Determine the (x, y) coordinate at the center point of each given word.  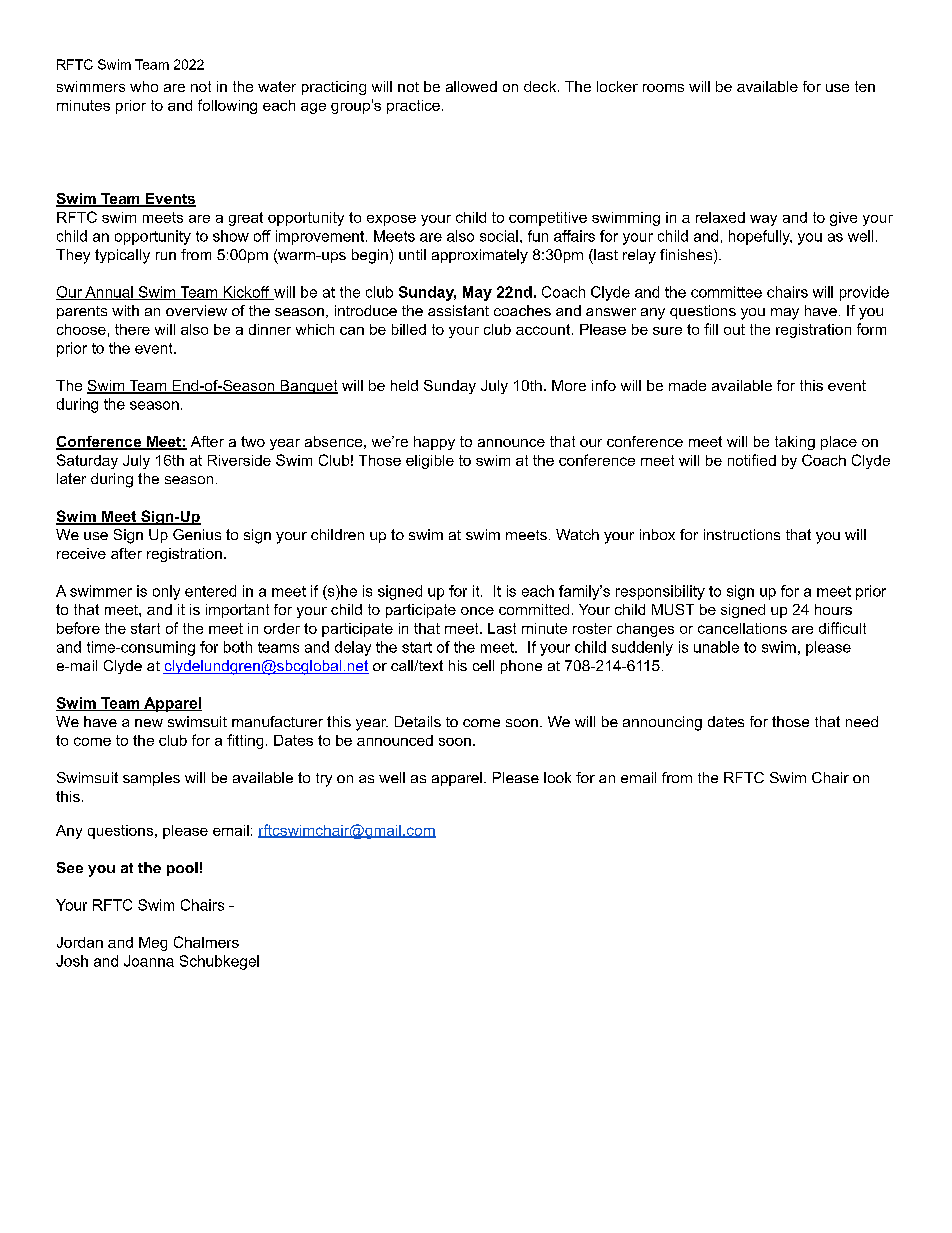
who (144, 86)
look (557, 777)
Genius (197, 534)
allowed (471, 86)
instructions (742, 534)
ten (865, 86)
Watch (577, 534)
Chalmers (206, 942)
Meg (153, 944)
